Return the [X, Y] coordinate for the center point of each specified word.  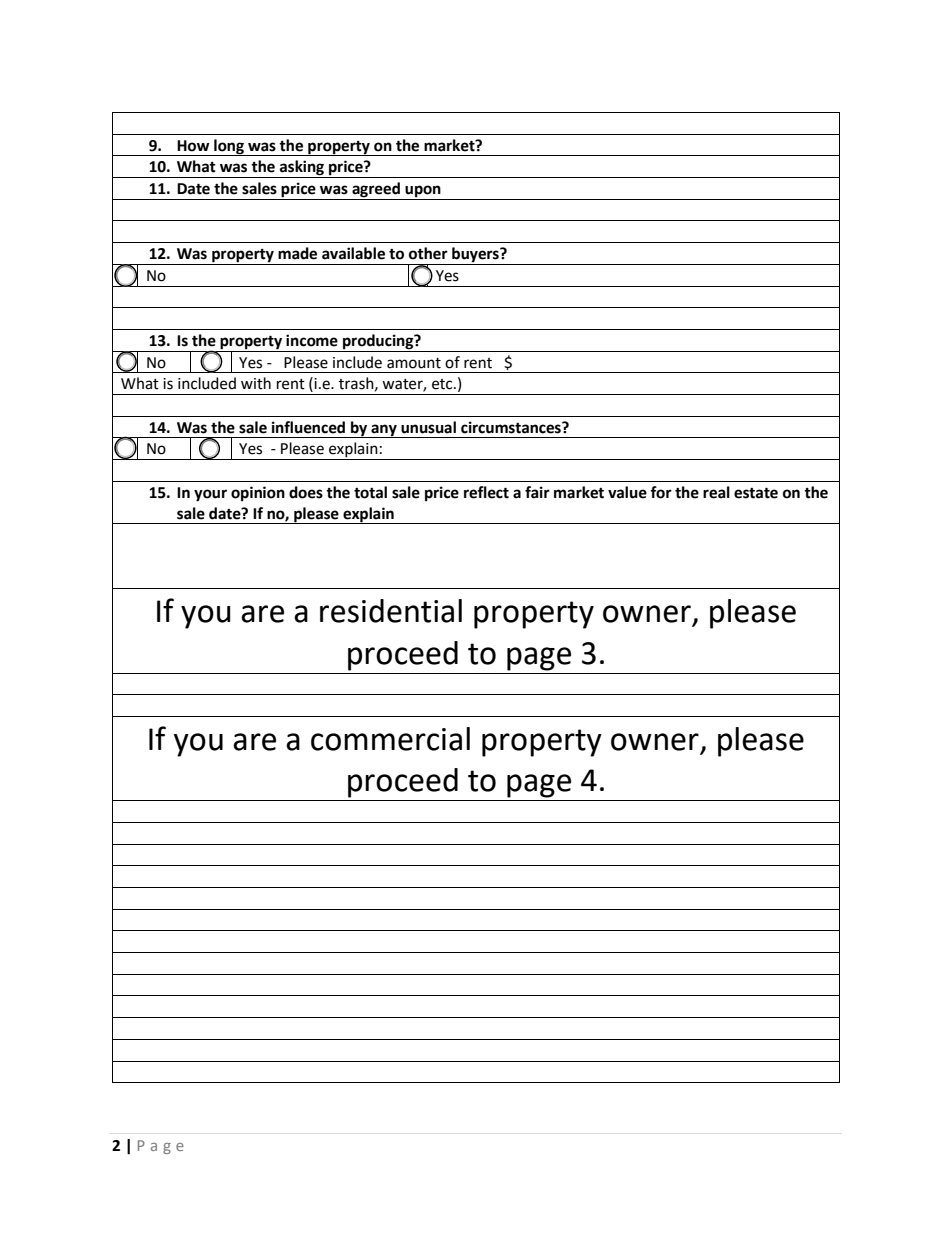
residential [391, 611]
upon [423, 192]
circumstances [512, 427]
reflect [486, 492]
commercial [390, 739]
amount [414, 363]
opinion [258, 494]
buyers [475, 256]
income [312, 340]
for [661, 492]
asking [302, 169]
